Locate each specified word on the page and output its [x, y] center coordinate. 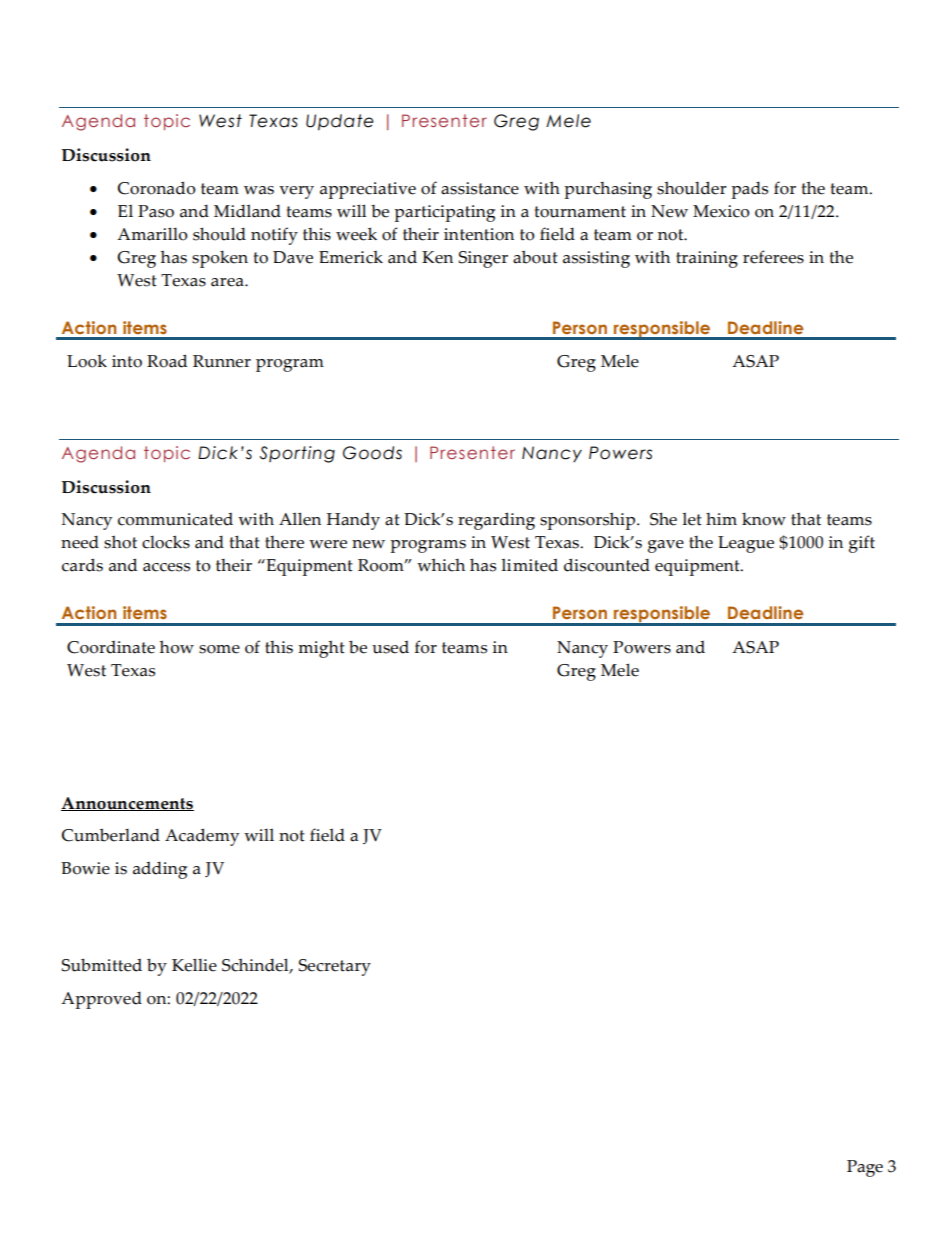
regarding [496, 521]
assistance [480, 188]
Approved [101, 1000]
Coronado [157, 188]
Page [865, 1168]
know [764, 519]
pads [749, 190]
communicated [175, 519]
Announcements [127, 804]
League [746, 544]
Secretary [335, 967]
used [390, 647]
